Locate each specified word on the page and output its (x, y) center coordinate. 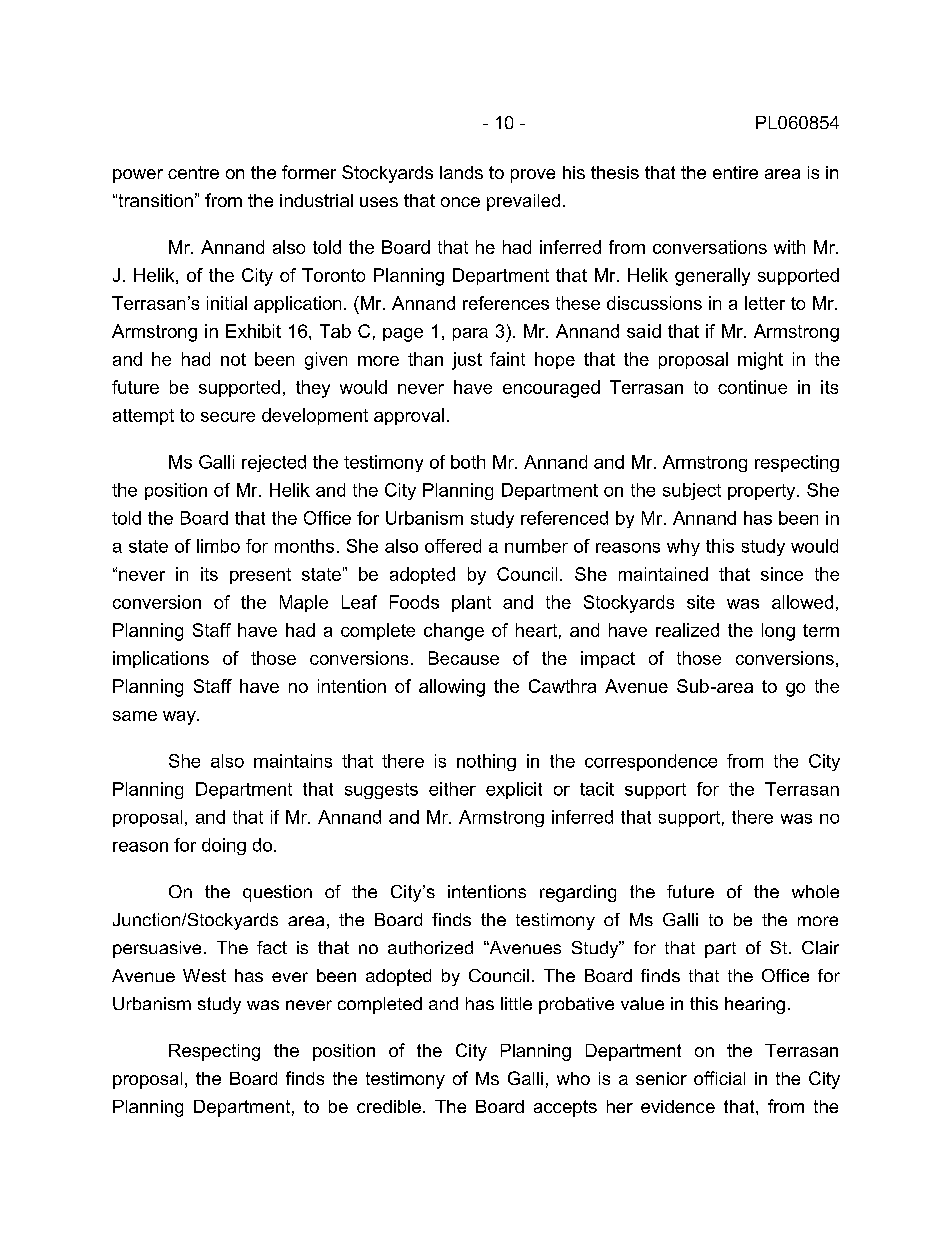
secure (228, 417)
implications (161, 659)
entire (735, 172)
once (460, 202)
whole (815, 891)
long (778, 632)
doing (224, 846)
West (204, 975)
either (452, 789)
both (468, 462)
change (454, 632)
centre (193, 172)
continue (752, 387)
